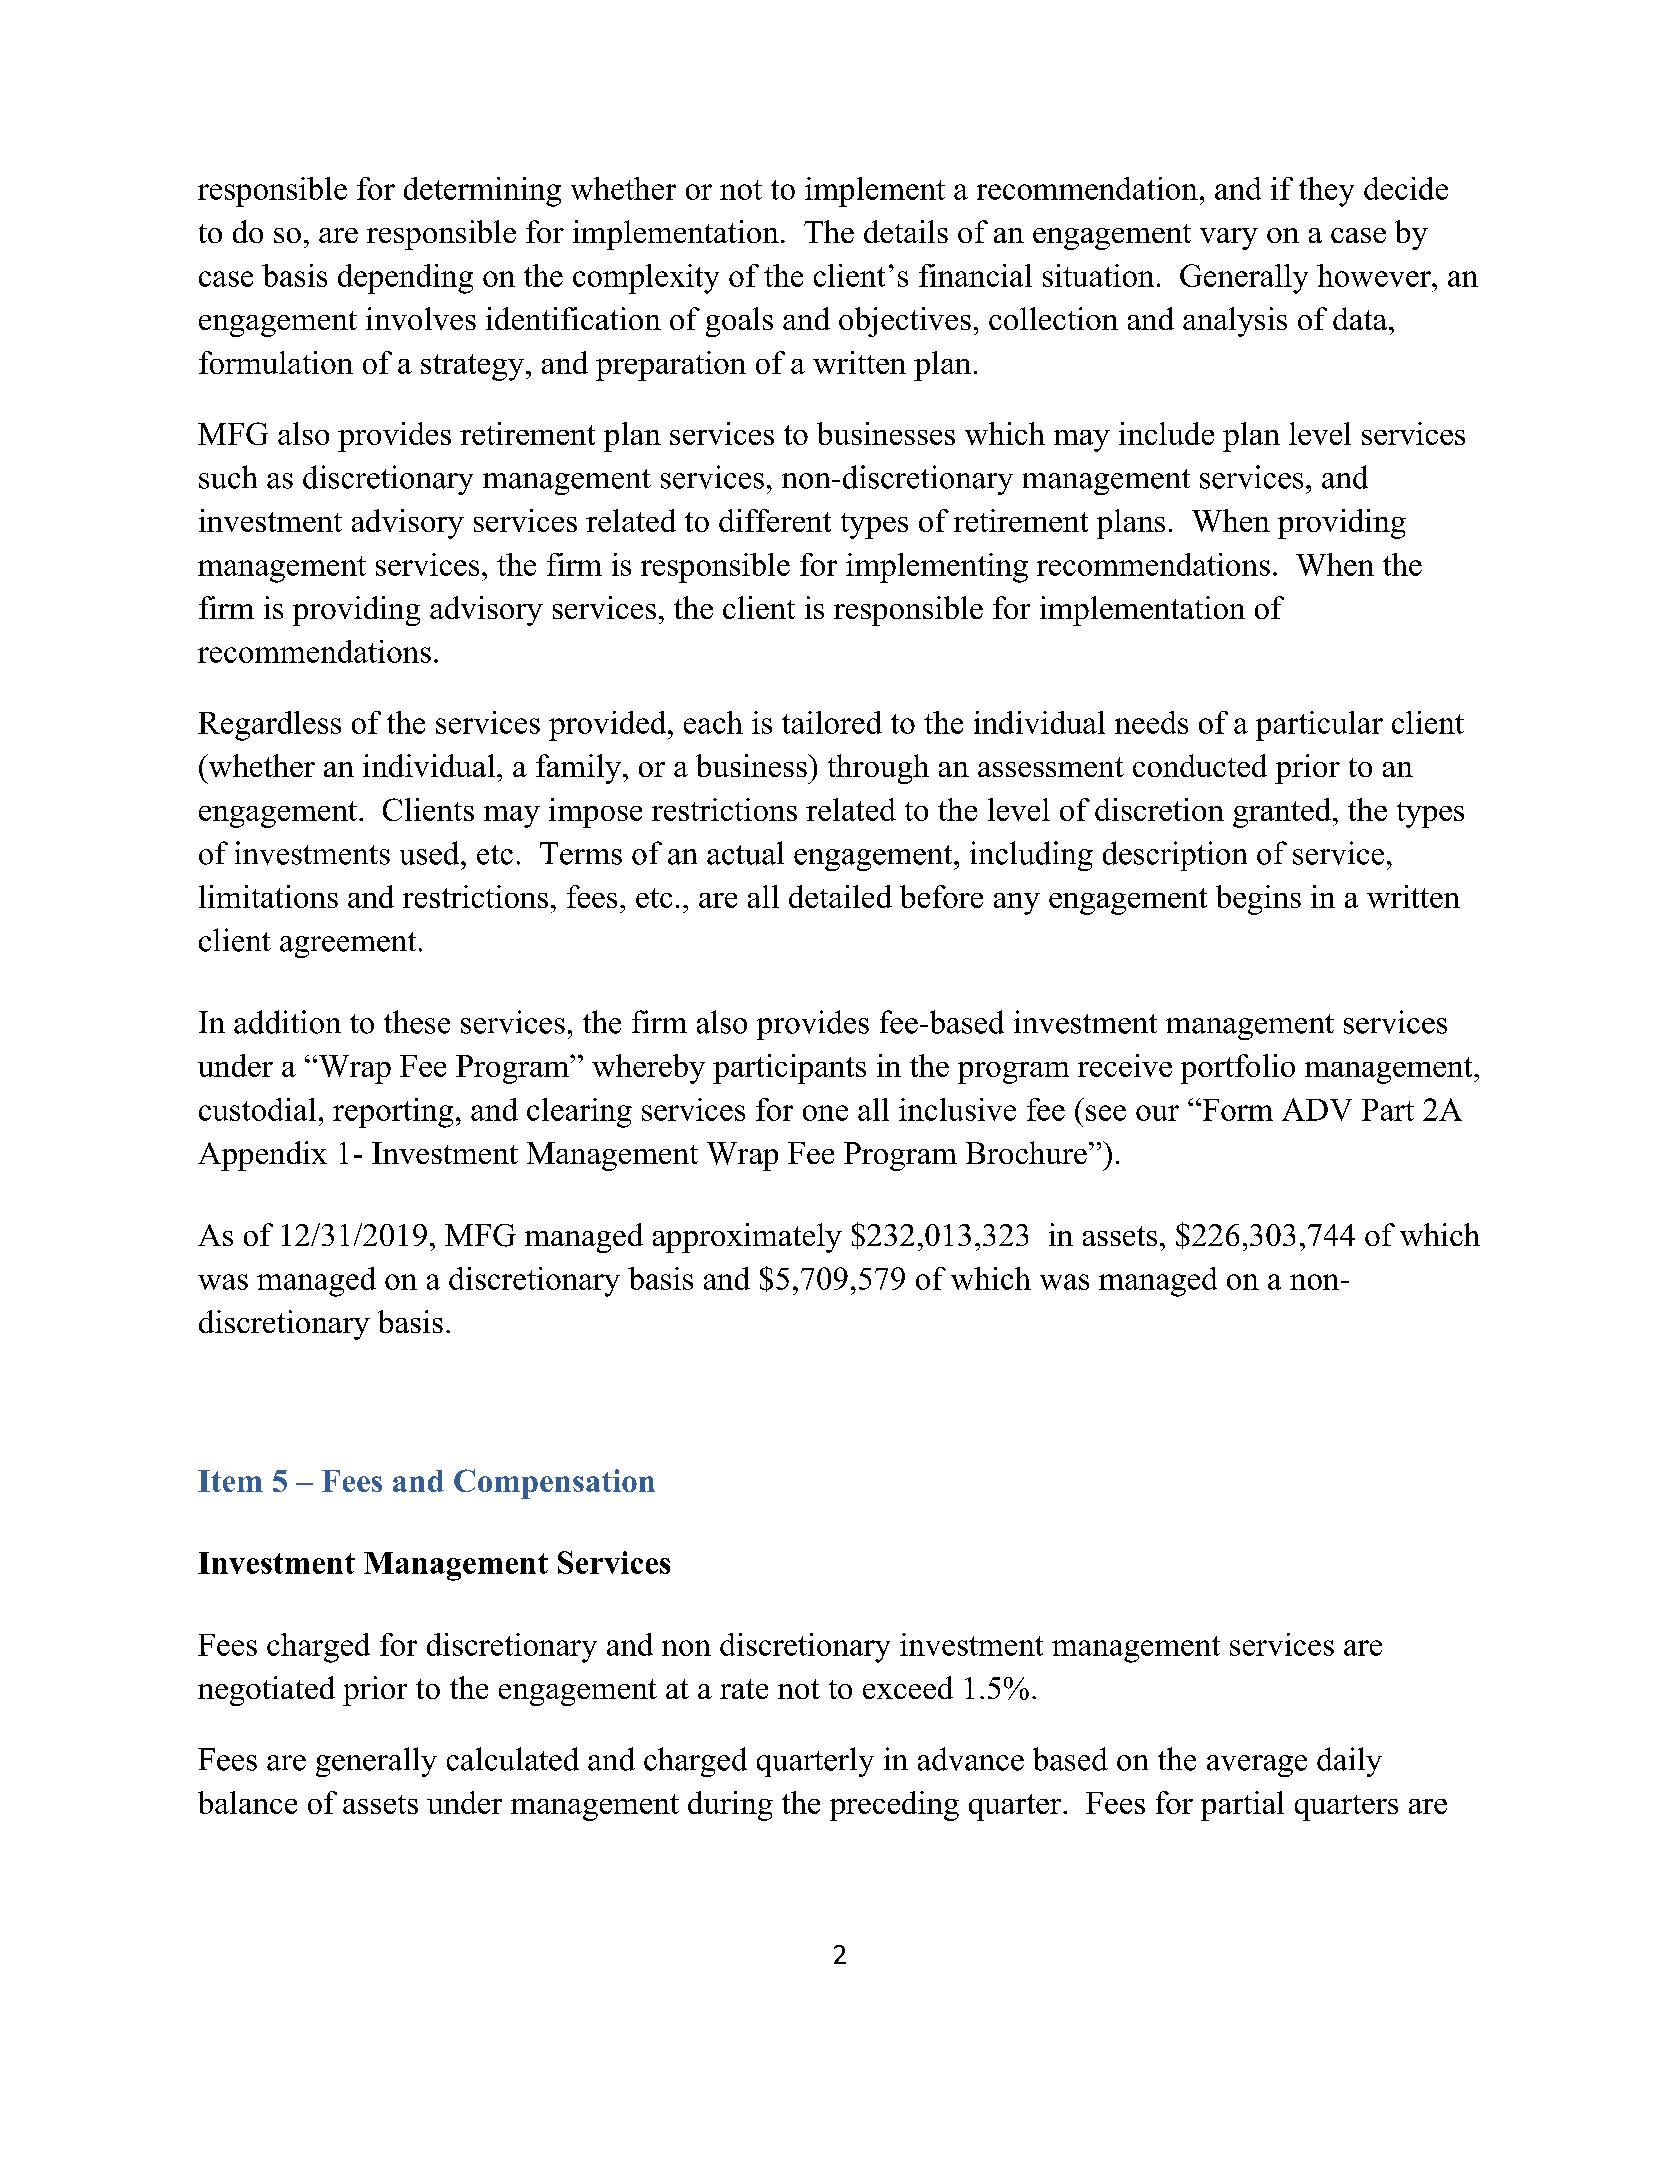 Image resolution: width=1680 pixels, height=2174 pixels. What do you see at coordinates (1229, 239) in the image?
I see `vary` at bounding box center [1229, 239].
